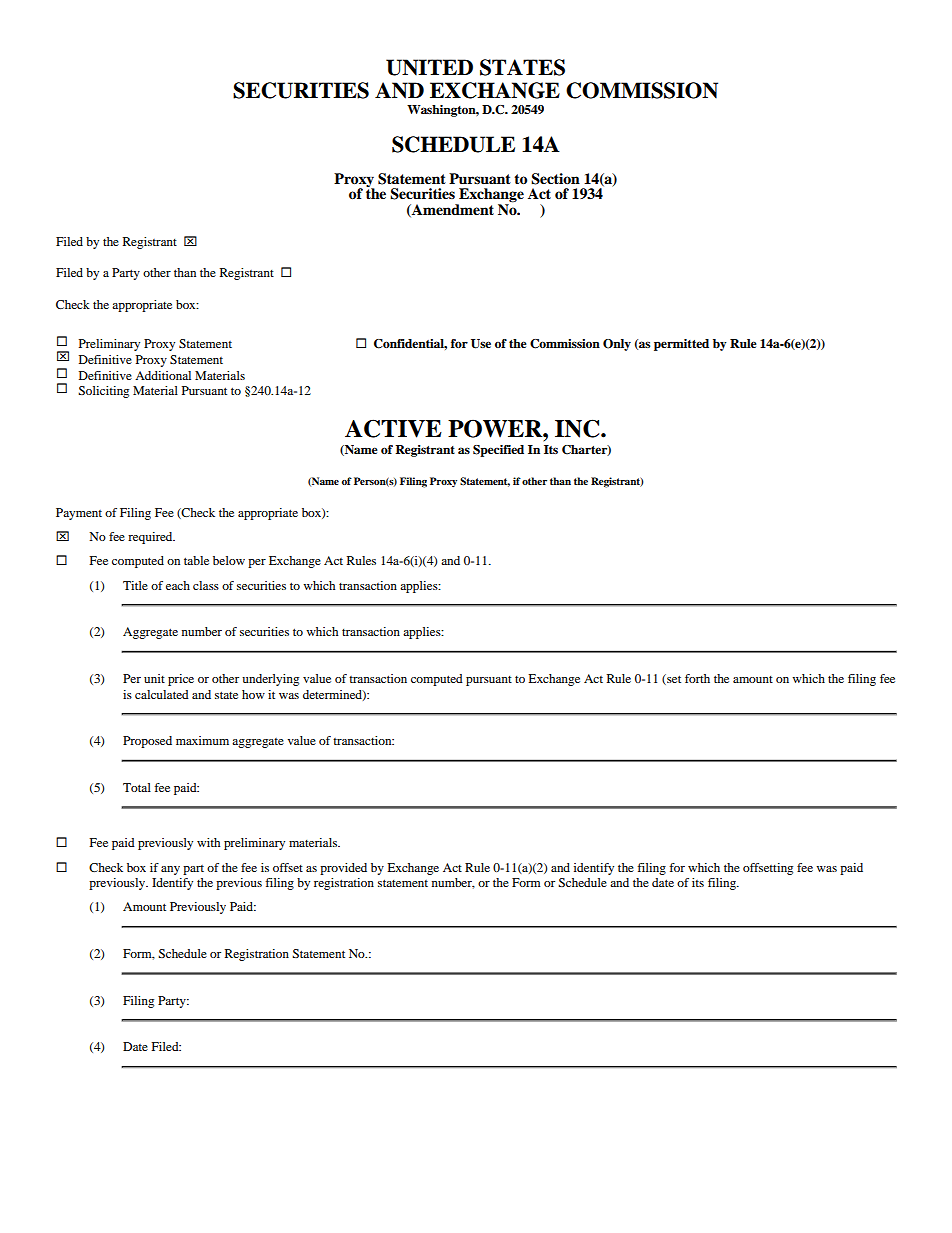  I want to click on underlying, so click(270, 680).
